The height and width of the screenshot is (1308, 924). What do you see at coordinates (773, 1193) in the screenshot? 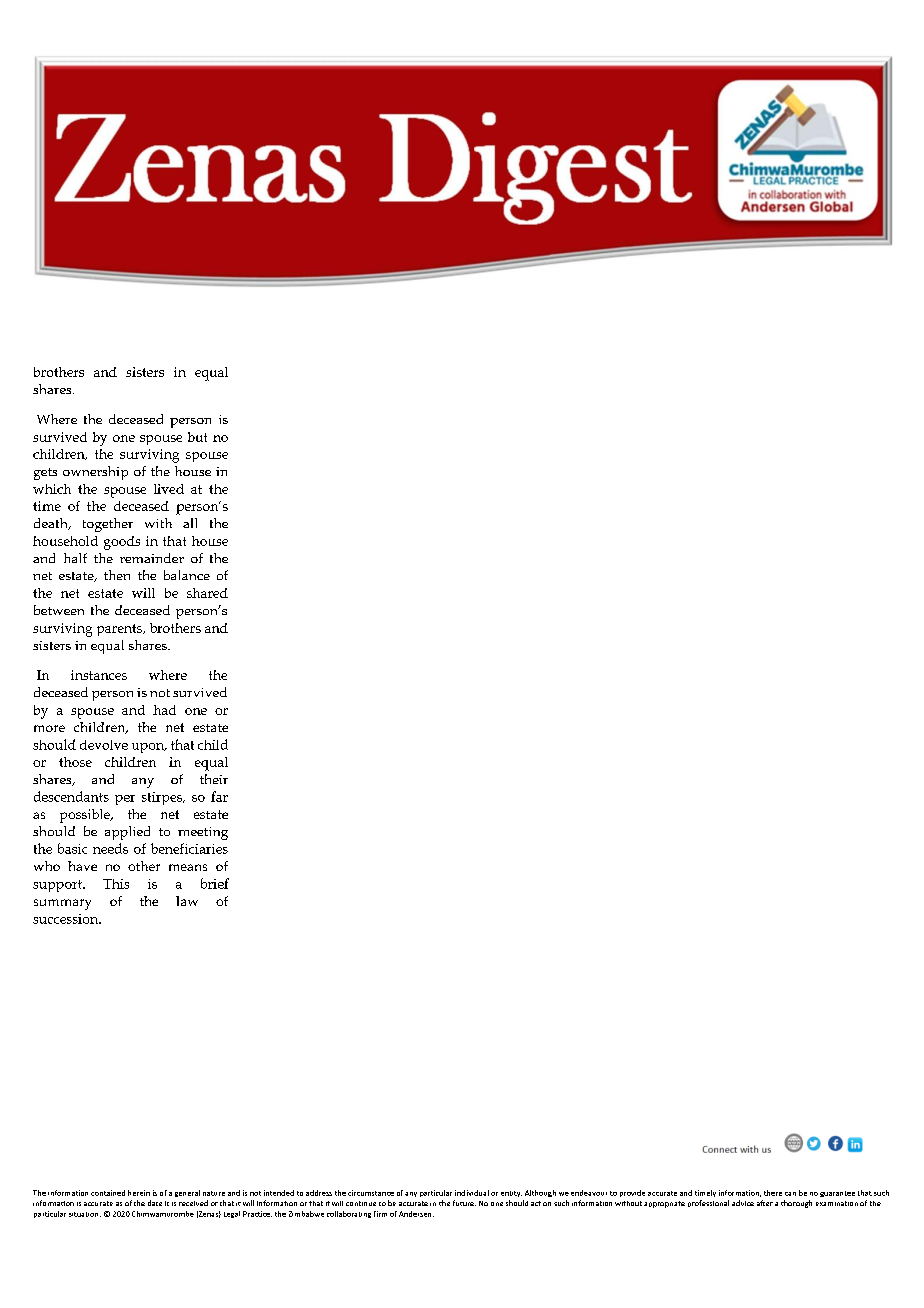
I see `there` at bounding box center [773, 1193].
